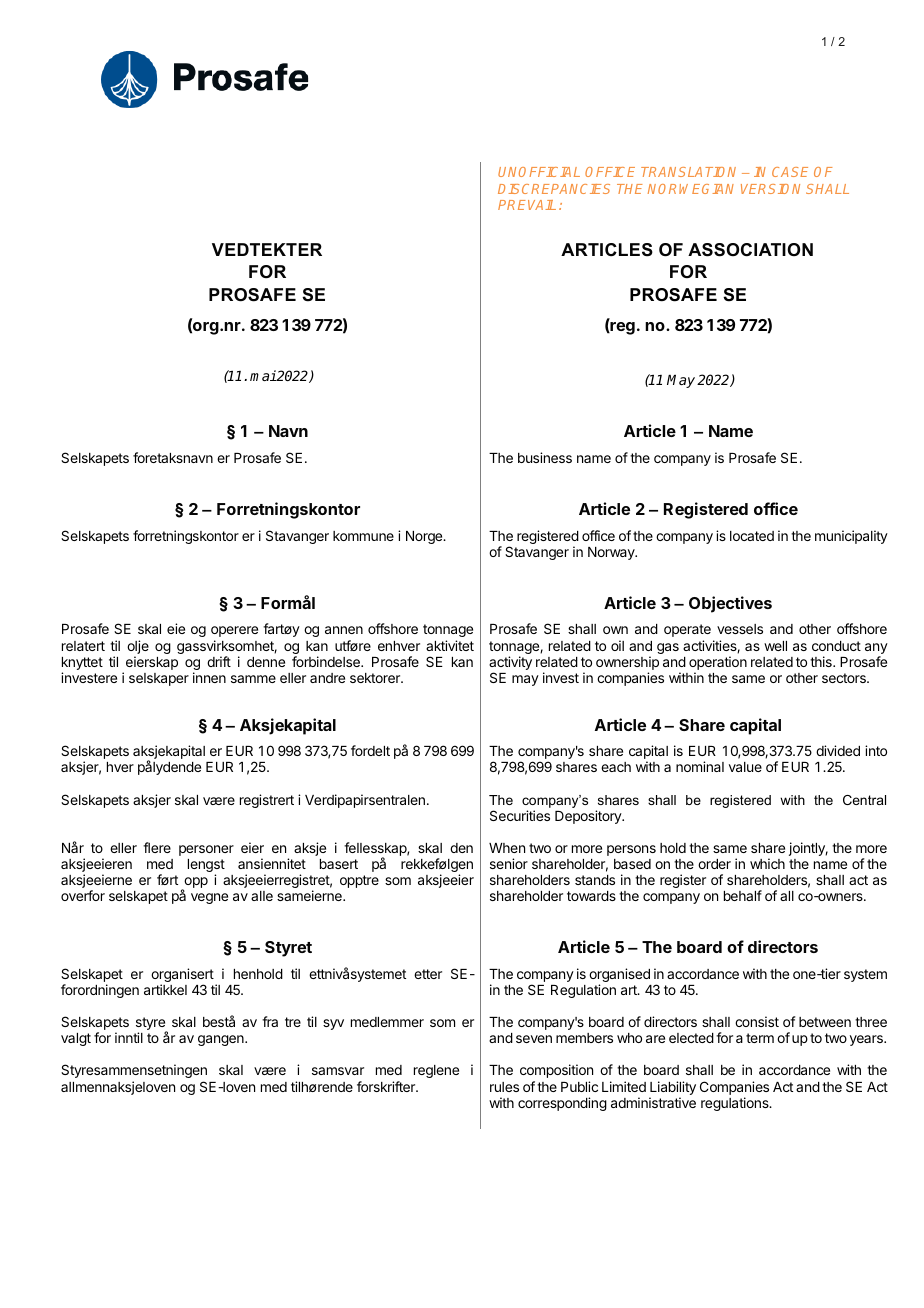 This document has width=924, height=1308. I want to click on PREVAIL, so click(527, 205).
